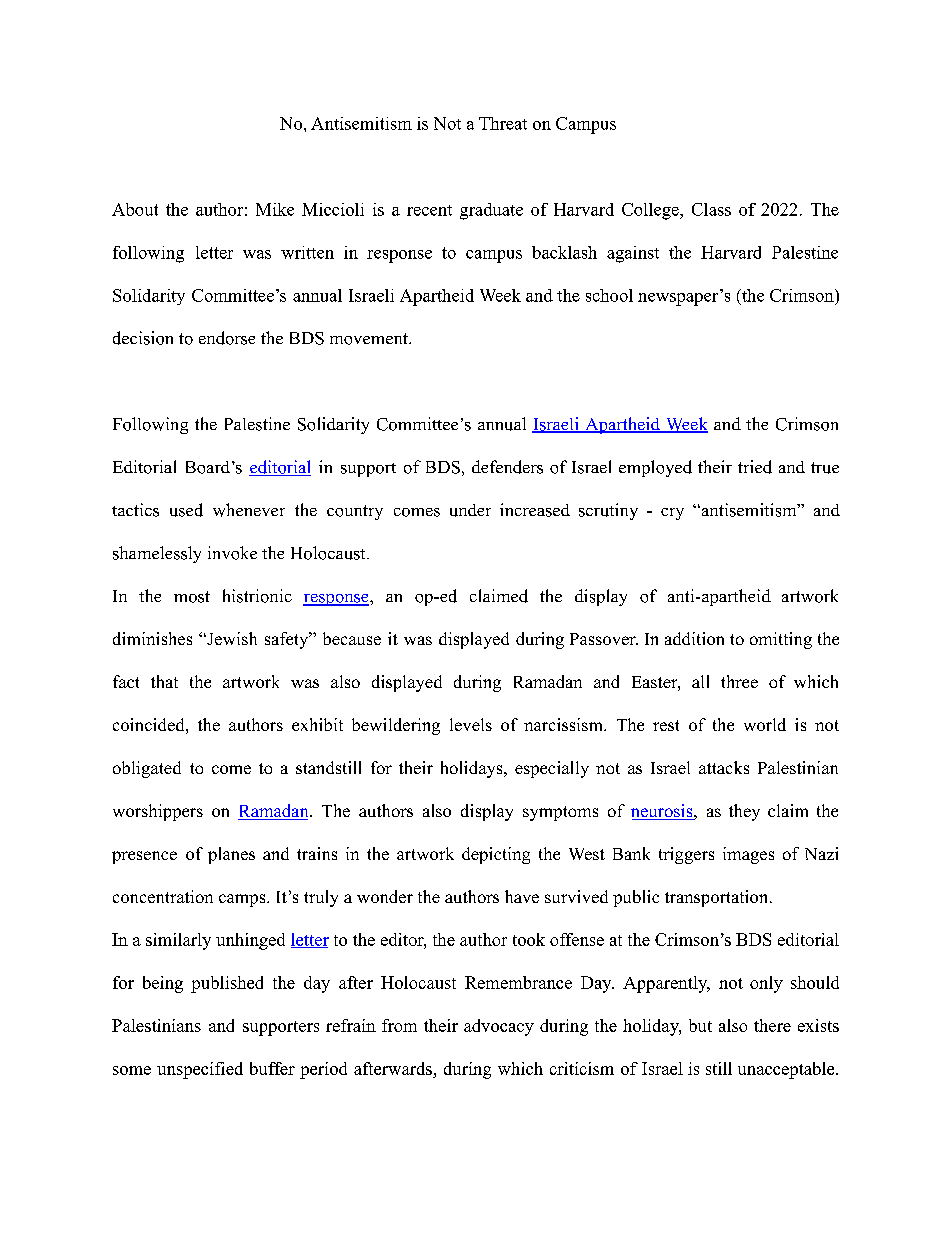 The height and width of the page is (1233, 952). Describe the element at coordinates (471, 724) in the page. I see `levels` at that location.
